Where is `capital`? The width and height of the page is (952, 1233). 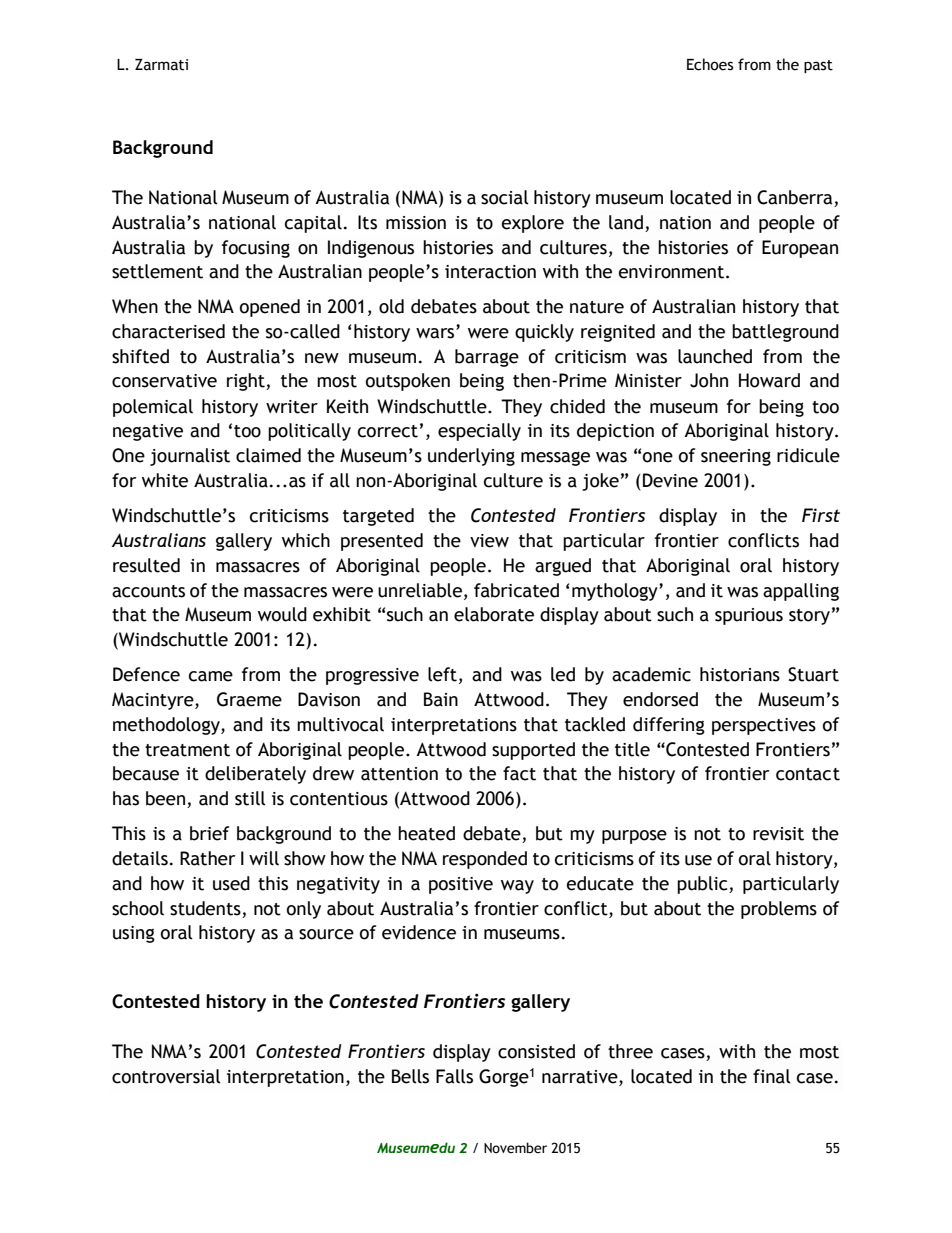
capital is located at coordinates (313, 224).
